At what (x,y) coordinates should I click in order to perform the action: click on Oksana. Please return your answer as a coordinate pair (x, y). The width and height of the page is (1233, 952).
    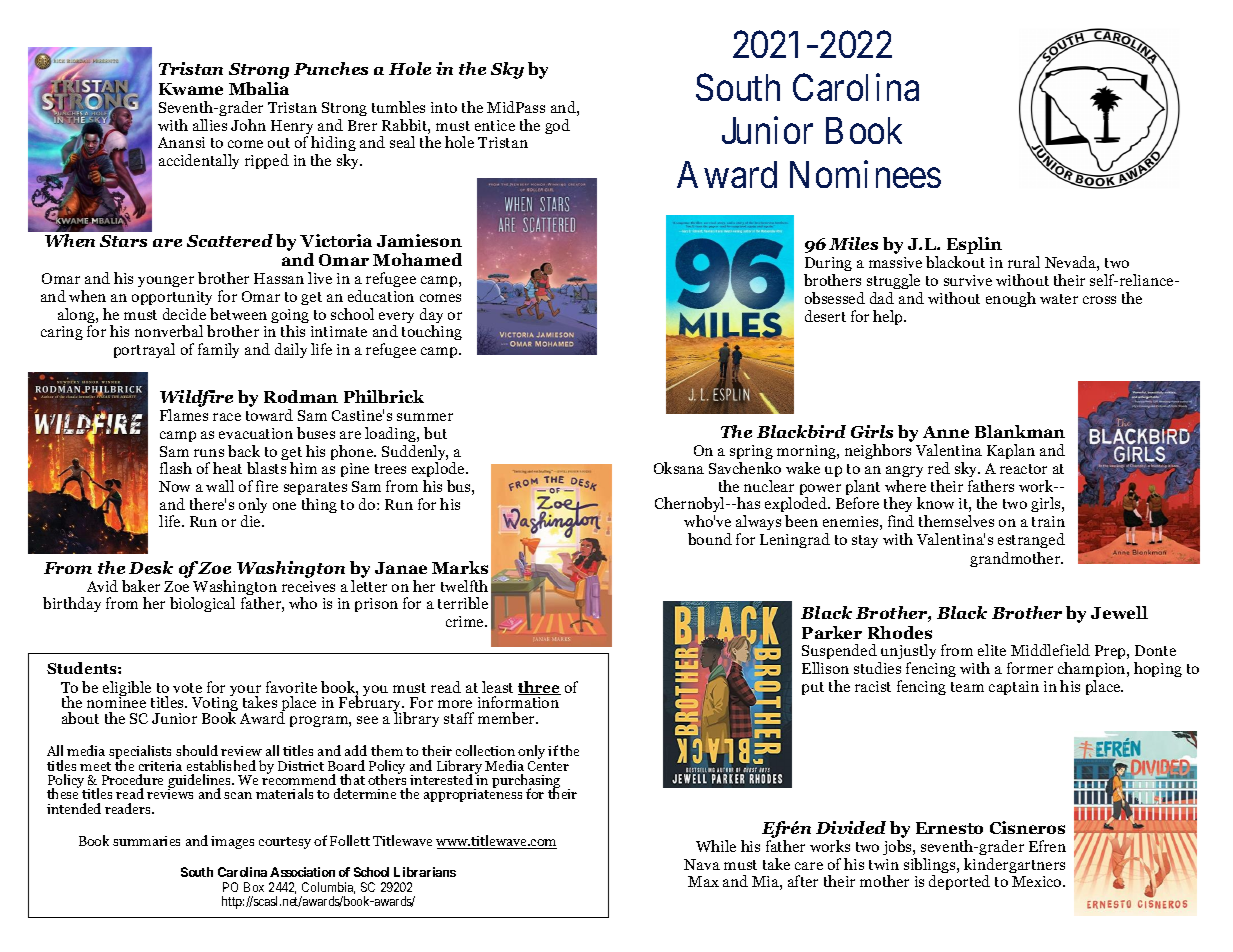
    Looking at the image, I should click on (679, 468).
